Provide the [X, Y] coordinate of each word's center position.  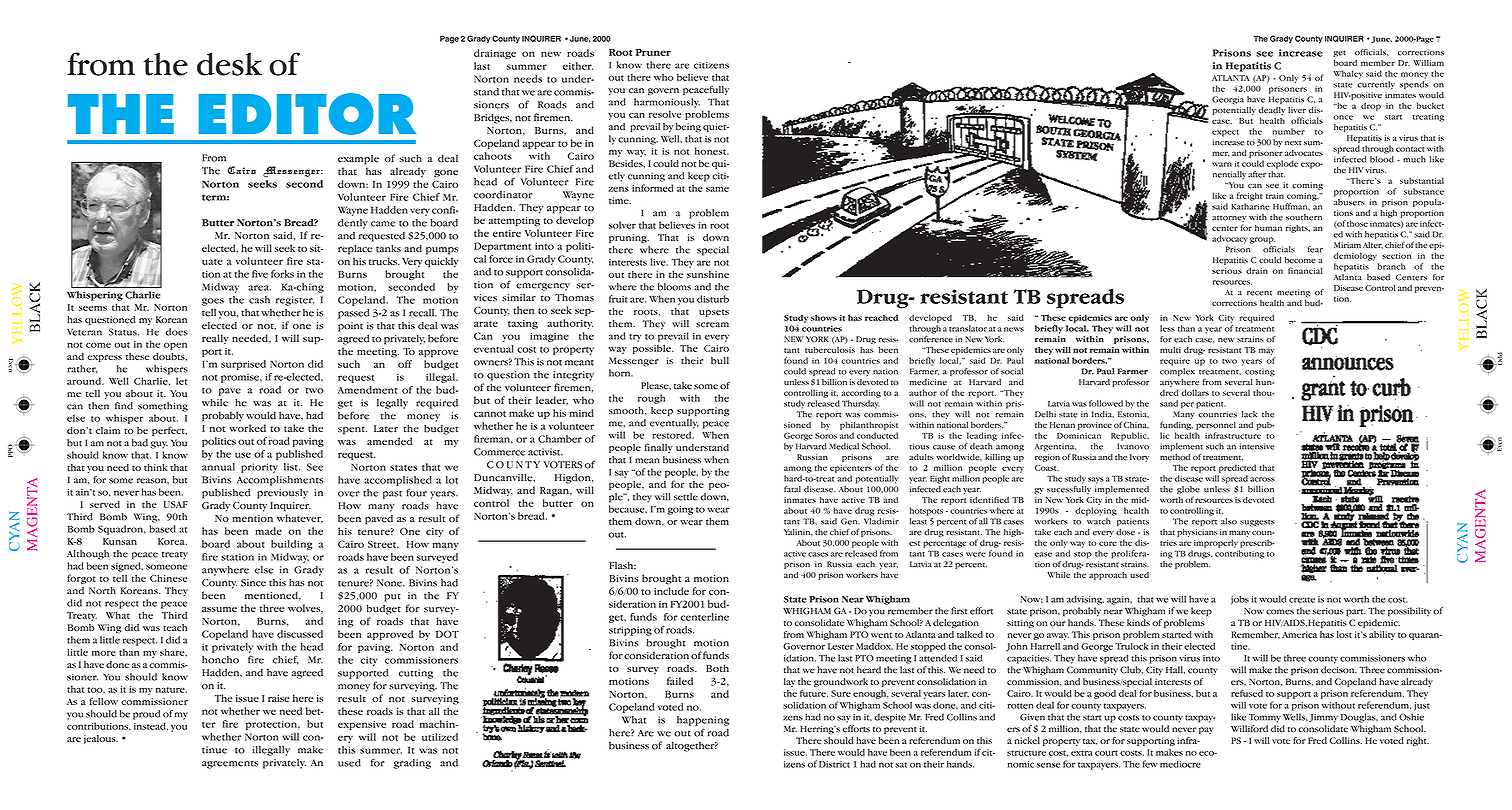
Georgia [1228, 100]
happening [703, 721]
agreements [230, 765]
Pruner [653, 52]
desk [229, 64]
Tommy [1265, 718]
